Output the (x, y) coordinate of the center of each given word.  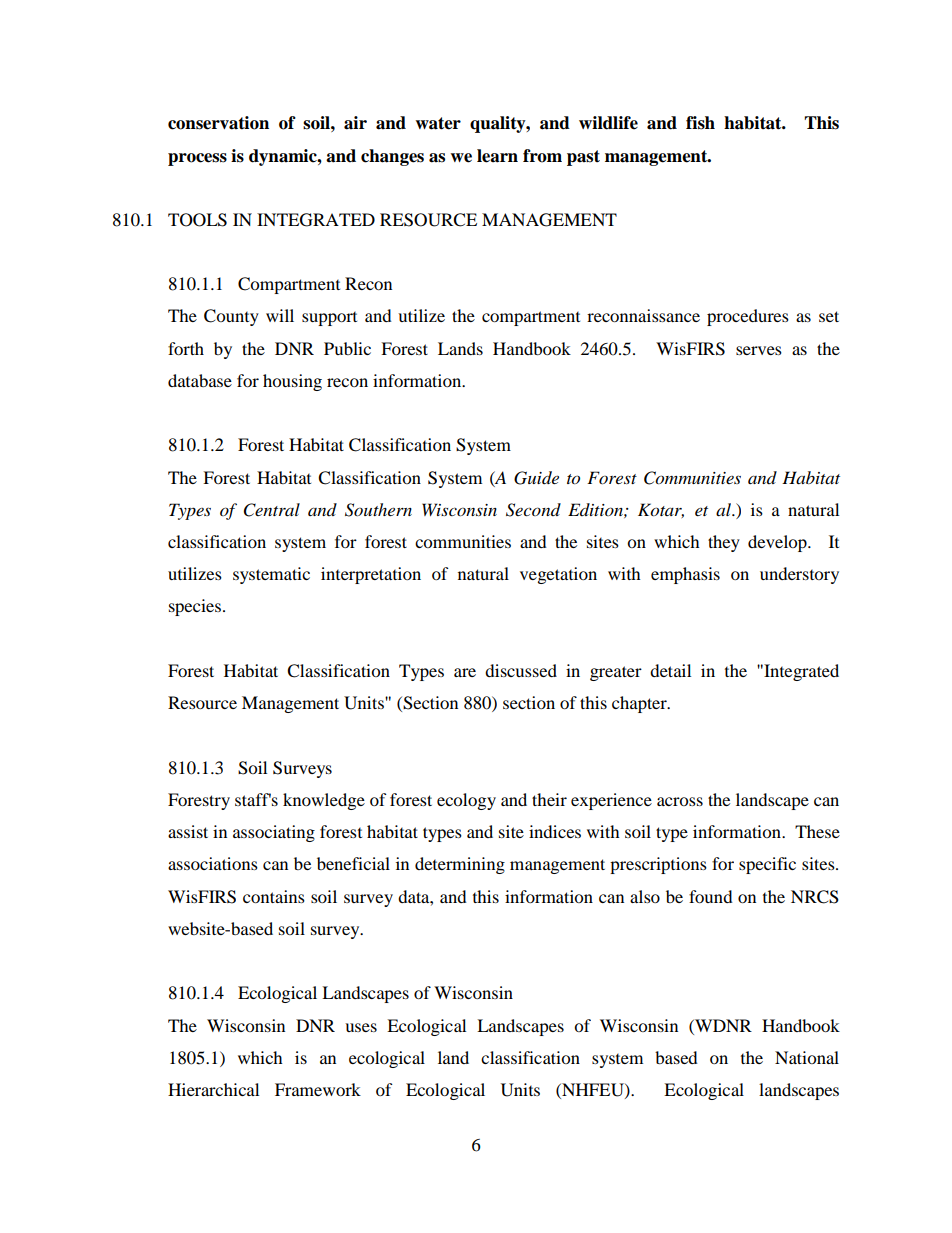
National (807, 1057)
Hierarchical (213, 1089)
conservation (218, 123)
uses (361, 1027)
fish (700, 123)
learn (497, 156)
